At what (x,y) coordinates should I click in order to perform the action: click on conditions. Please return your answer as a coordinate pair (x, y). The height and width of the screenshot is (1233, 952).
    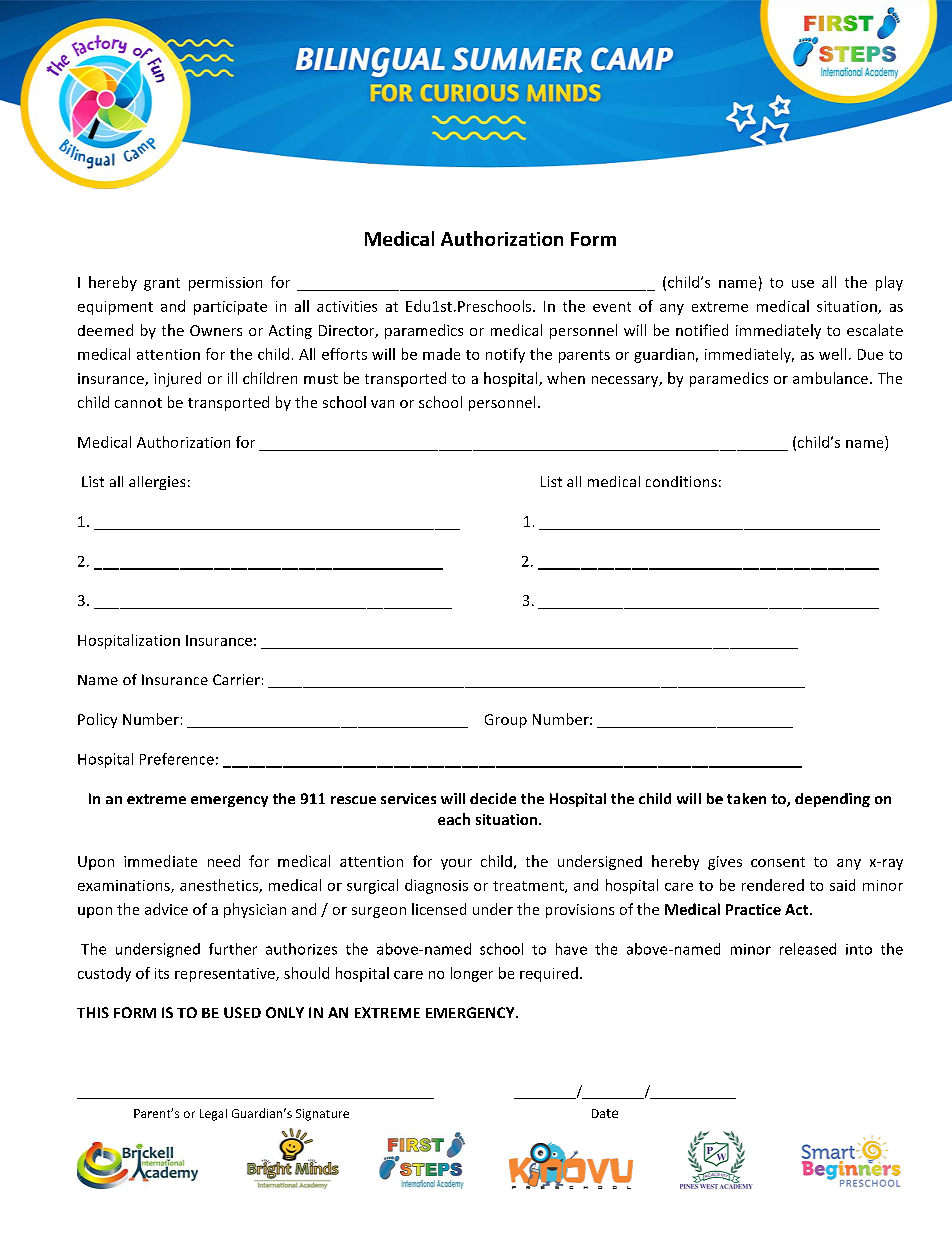
    Looking at the image, I should click on (681, 481).
